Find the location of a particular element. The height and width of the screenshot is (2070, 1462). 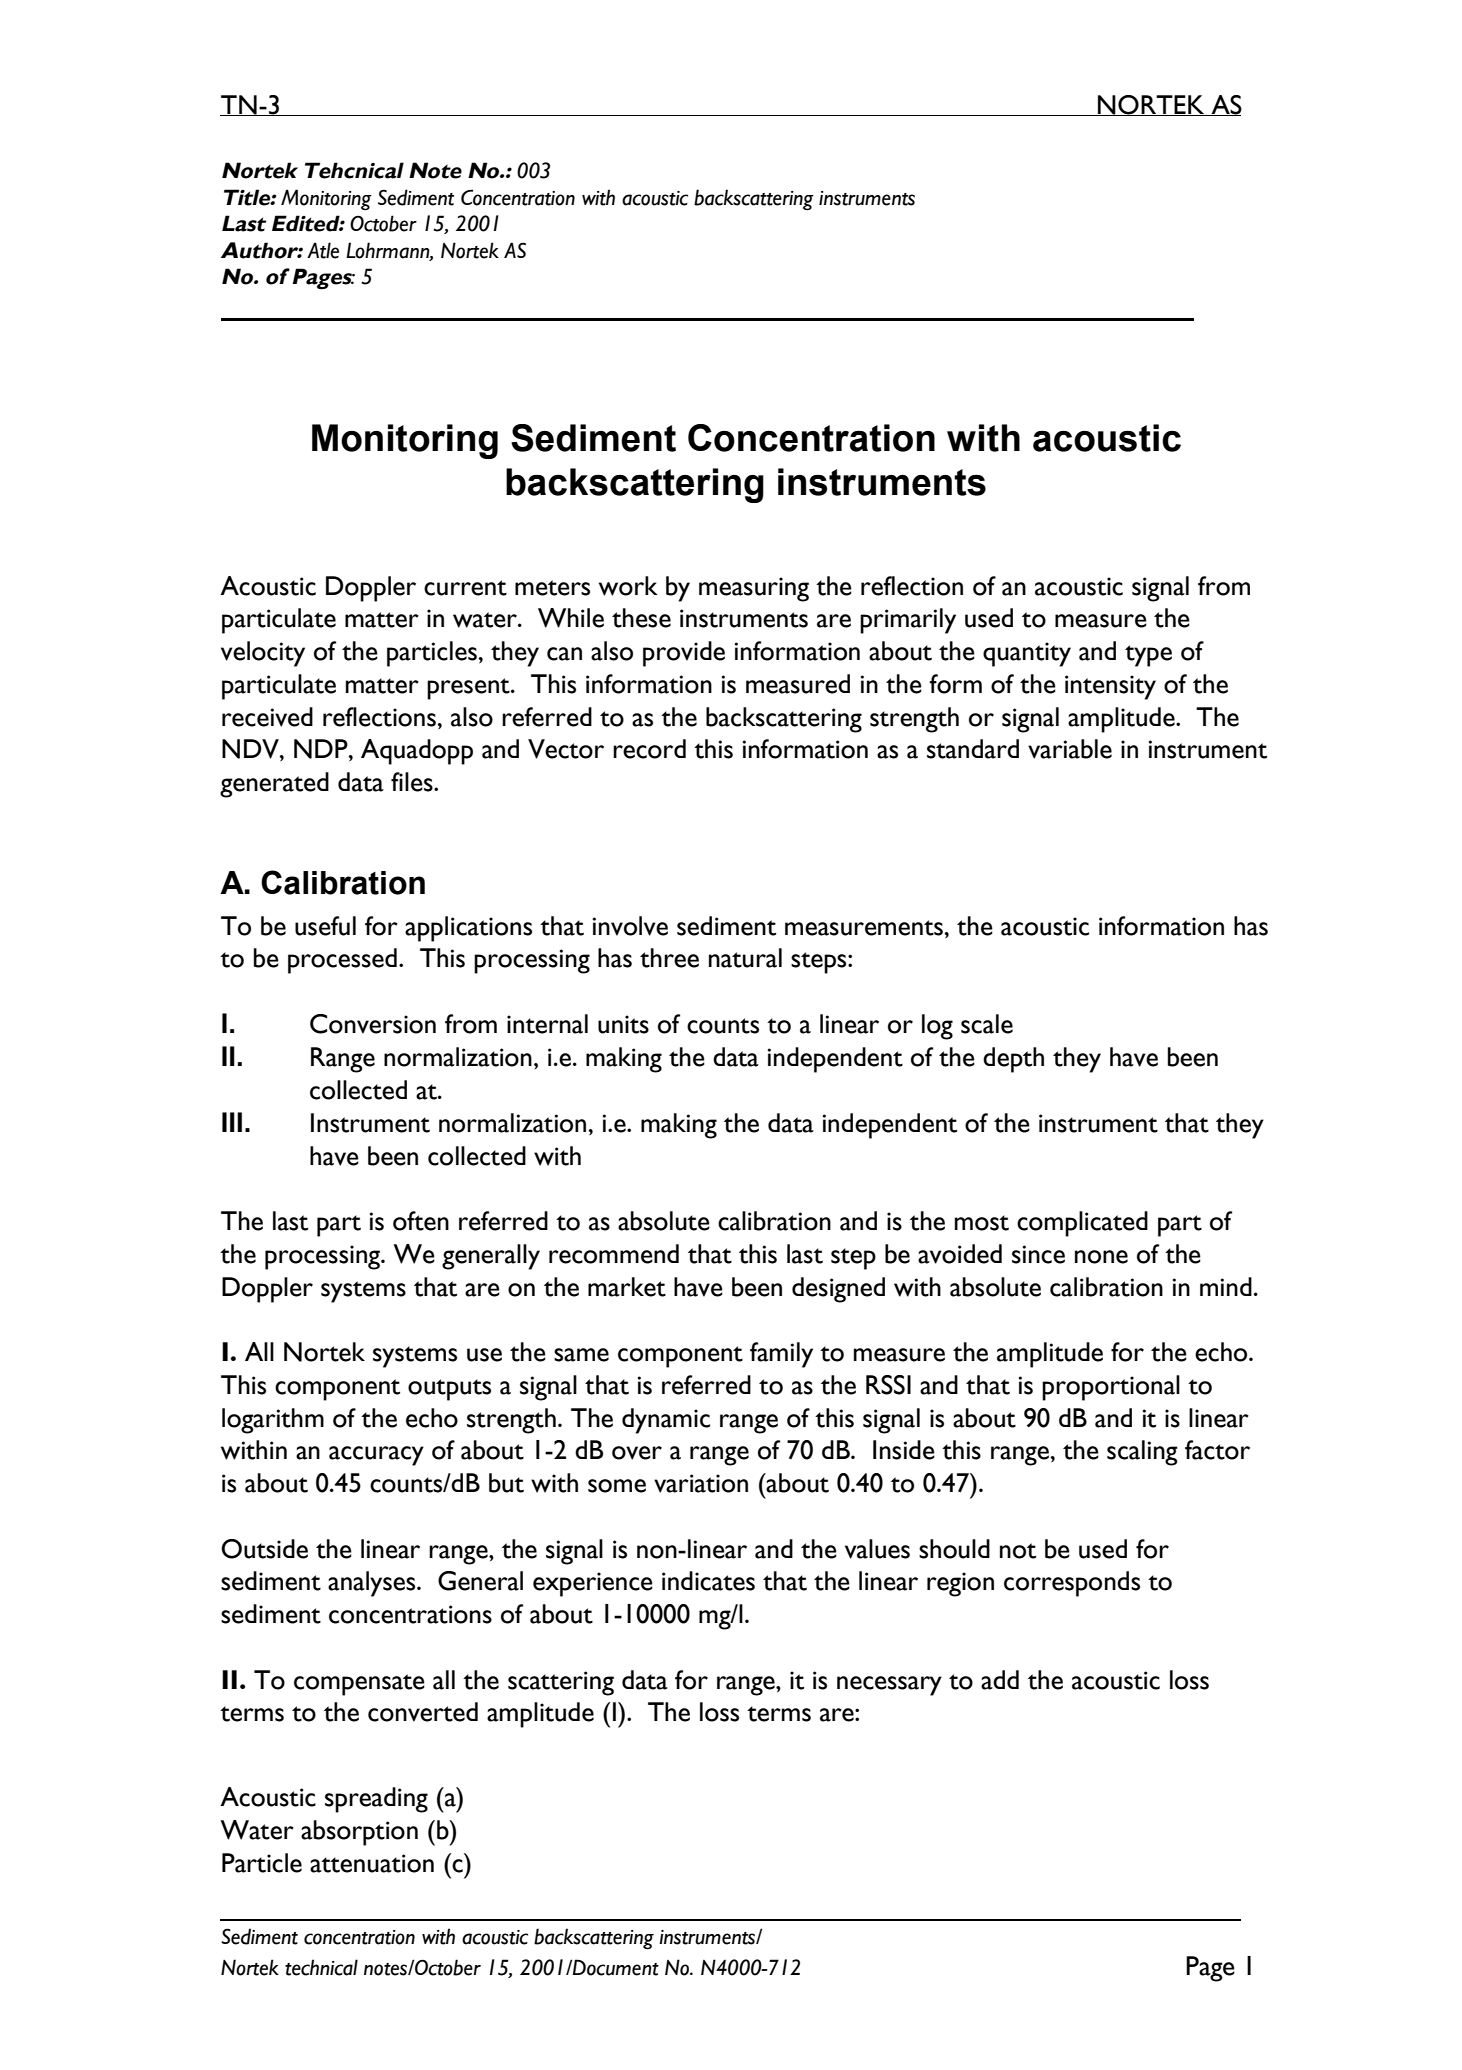

technical is located at coordinates (321, 1967).
